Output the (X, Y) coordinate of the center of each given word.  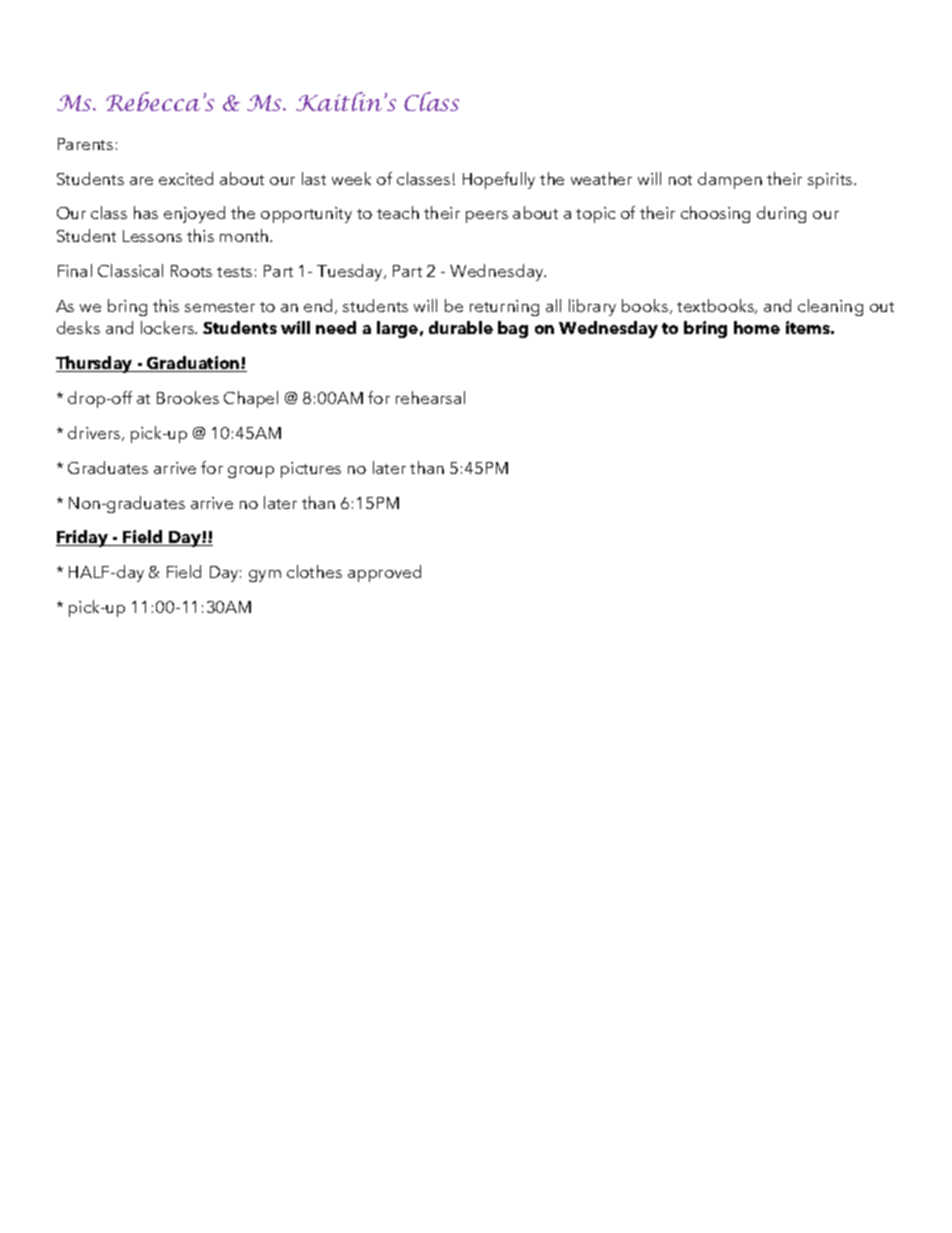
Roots (191, 271)
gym (265, 576)
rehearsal (430, 397)
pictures (311, 470)
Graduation (193, 364)
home (757, 327)
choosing (715, 214)
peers (487, 217)
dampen (730, 180)
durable (461, 327)
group (251, 472)
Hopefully (499, 180)
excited (186, 178)
